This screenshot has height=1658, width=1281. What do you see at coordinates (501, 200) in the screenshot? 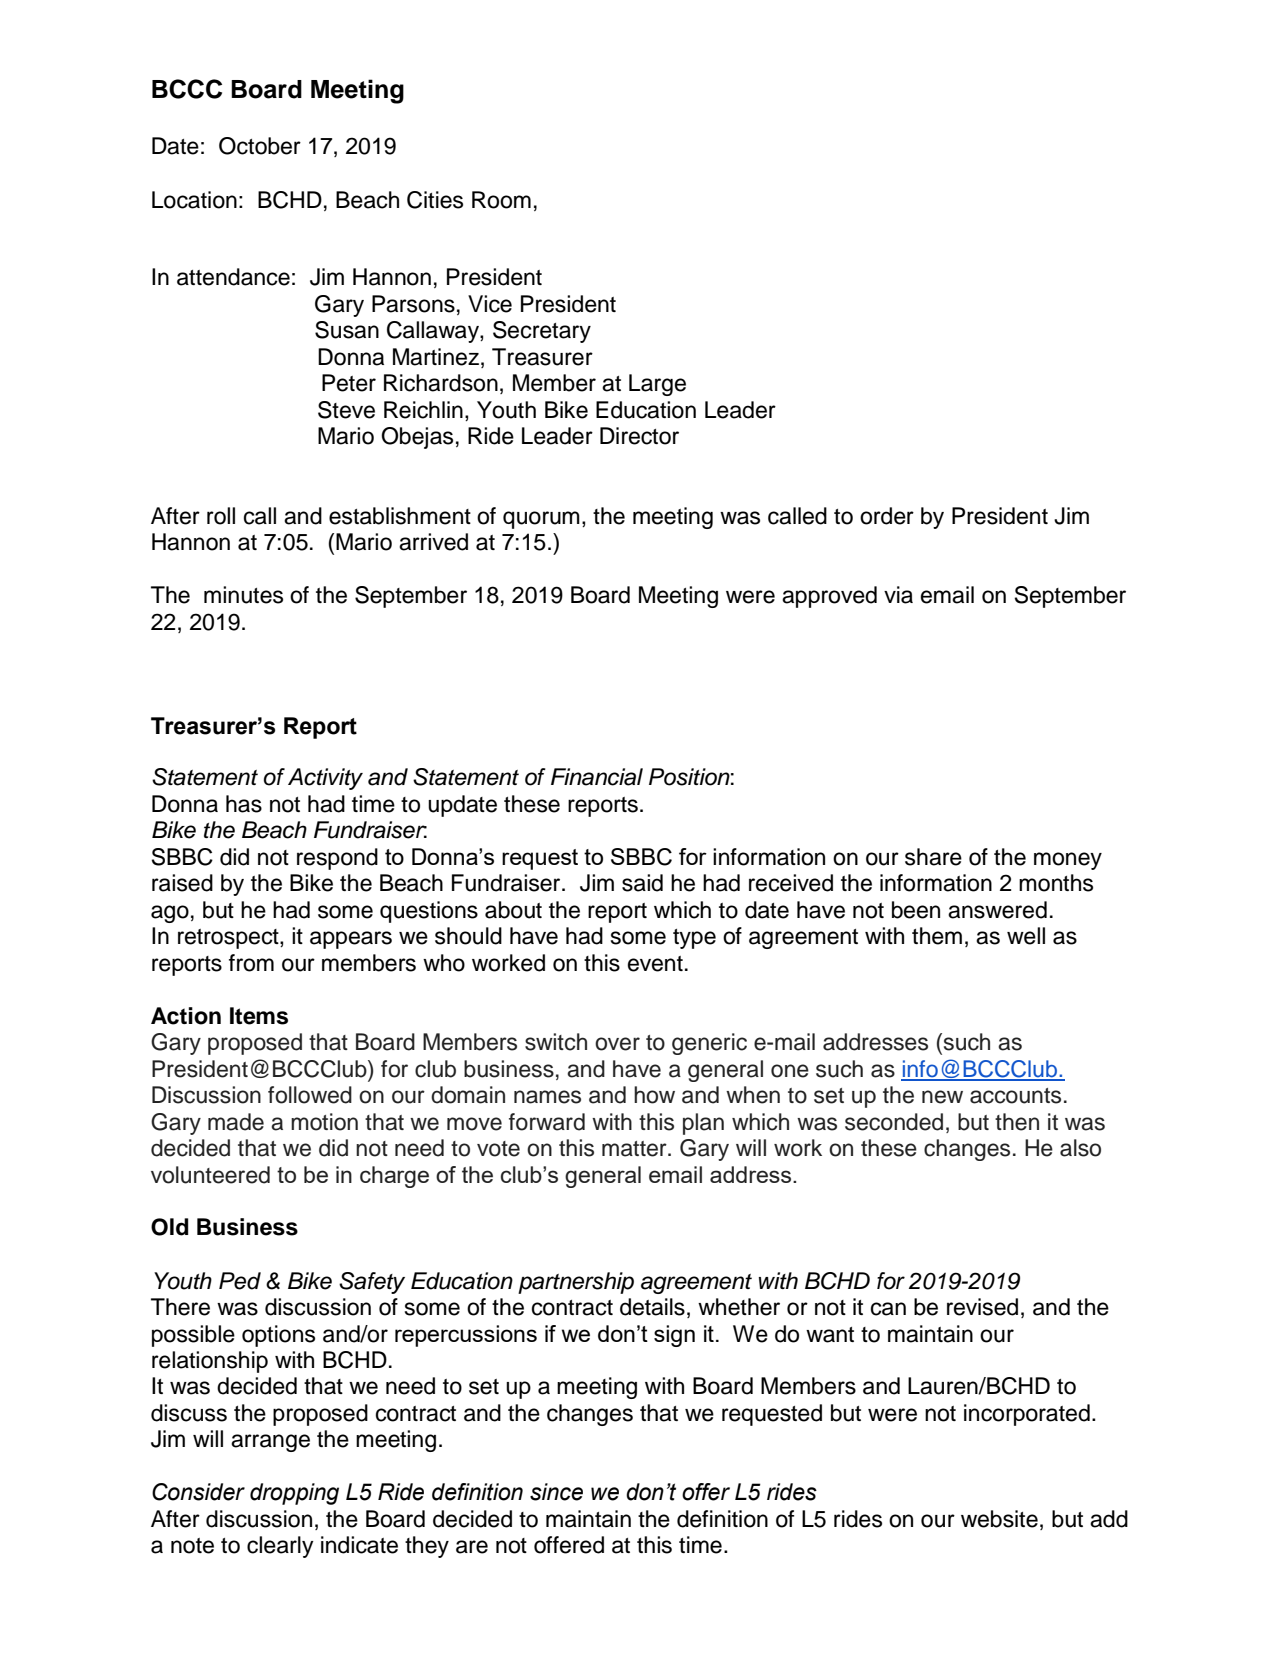
I see `Room` at bounding box center [501, 200].
